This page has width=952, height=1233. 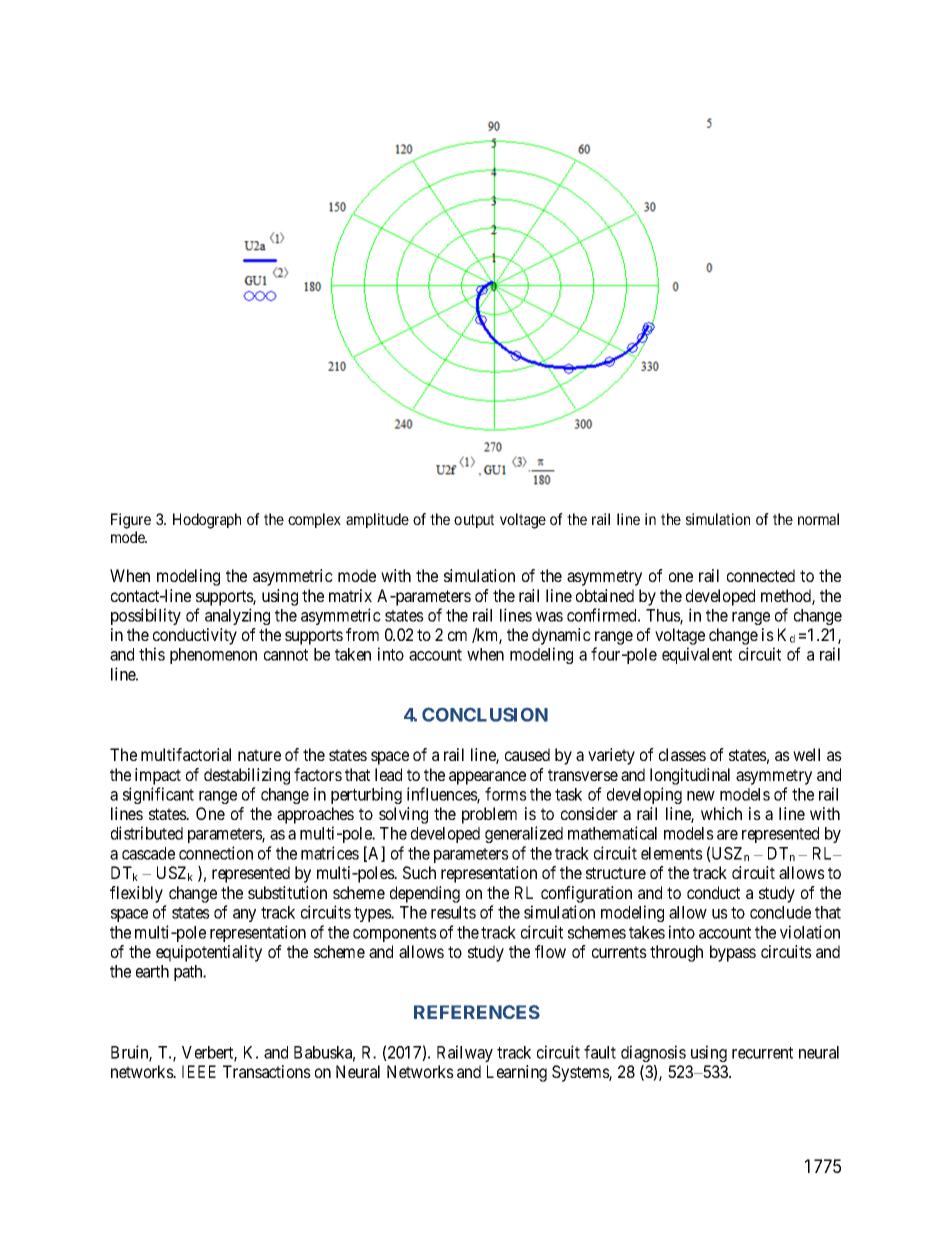 What do you see at coordinates (131, 521) in the page?
I see `Figure` at bounding box center [131, 521].
